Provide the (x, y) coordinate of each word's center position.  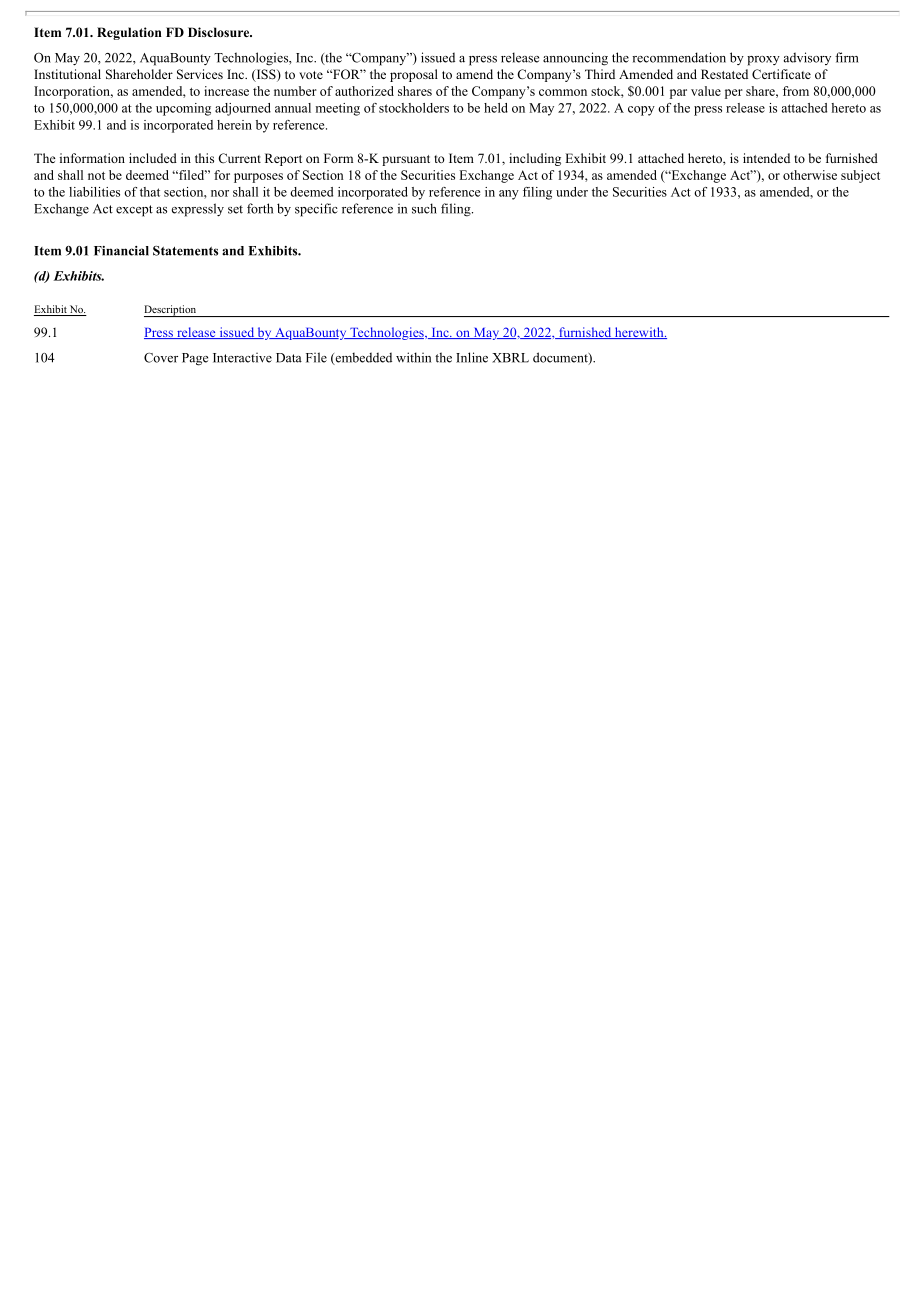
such (424, 208)
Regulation (129, 33)
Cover (161, 358)
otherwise (810, 175)
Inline (472, 357)
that (150, 192)
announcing (575, 59)
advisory (807, 58)
